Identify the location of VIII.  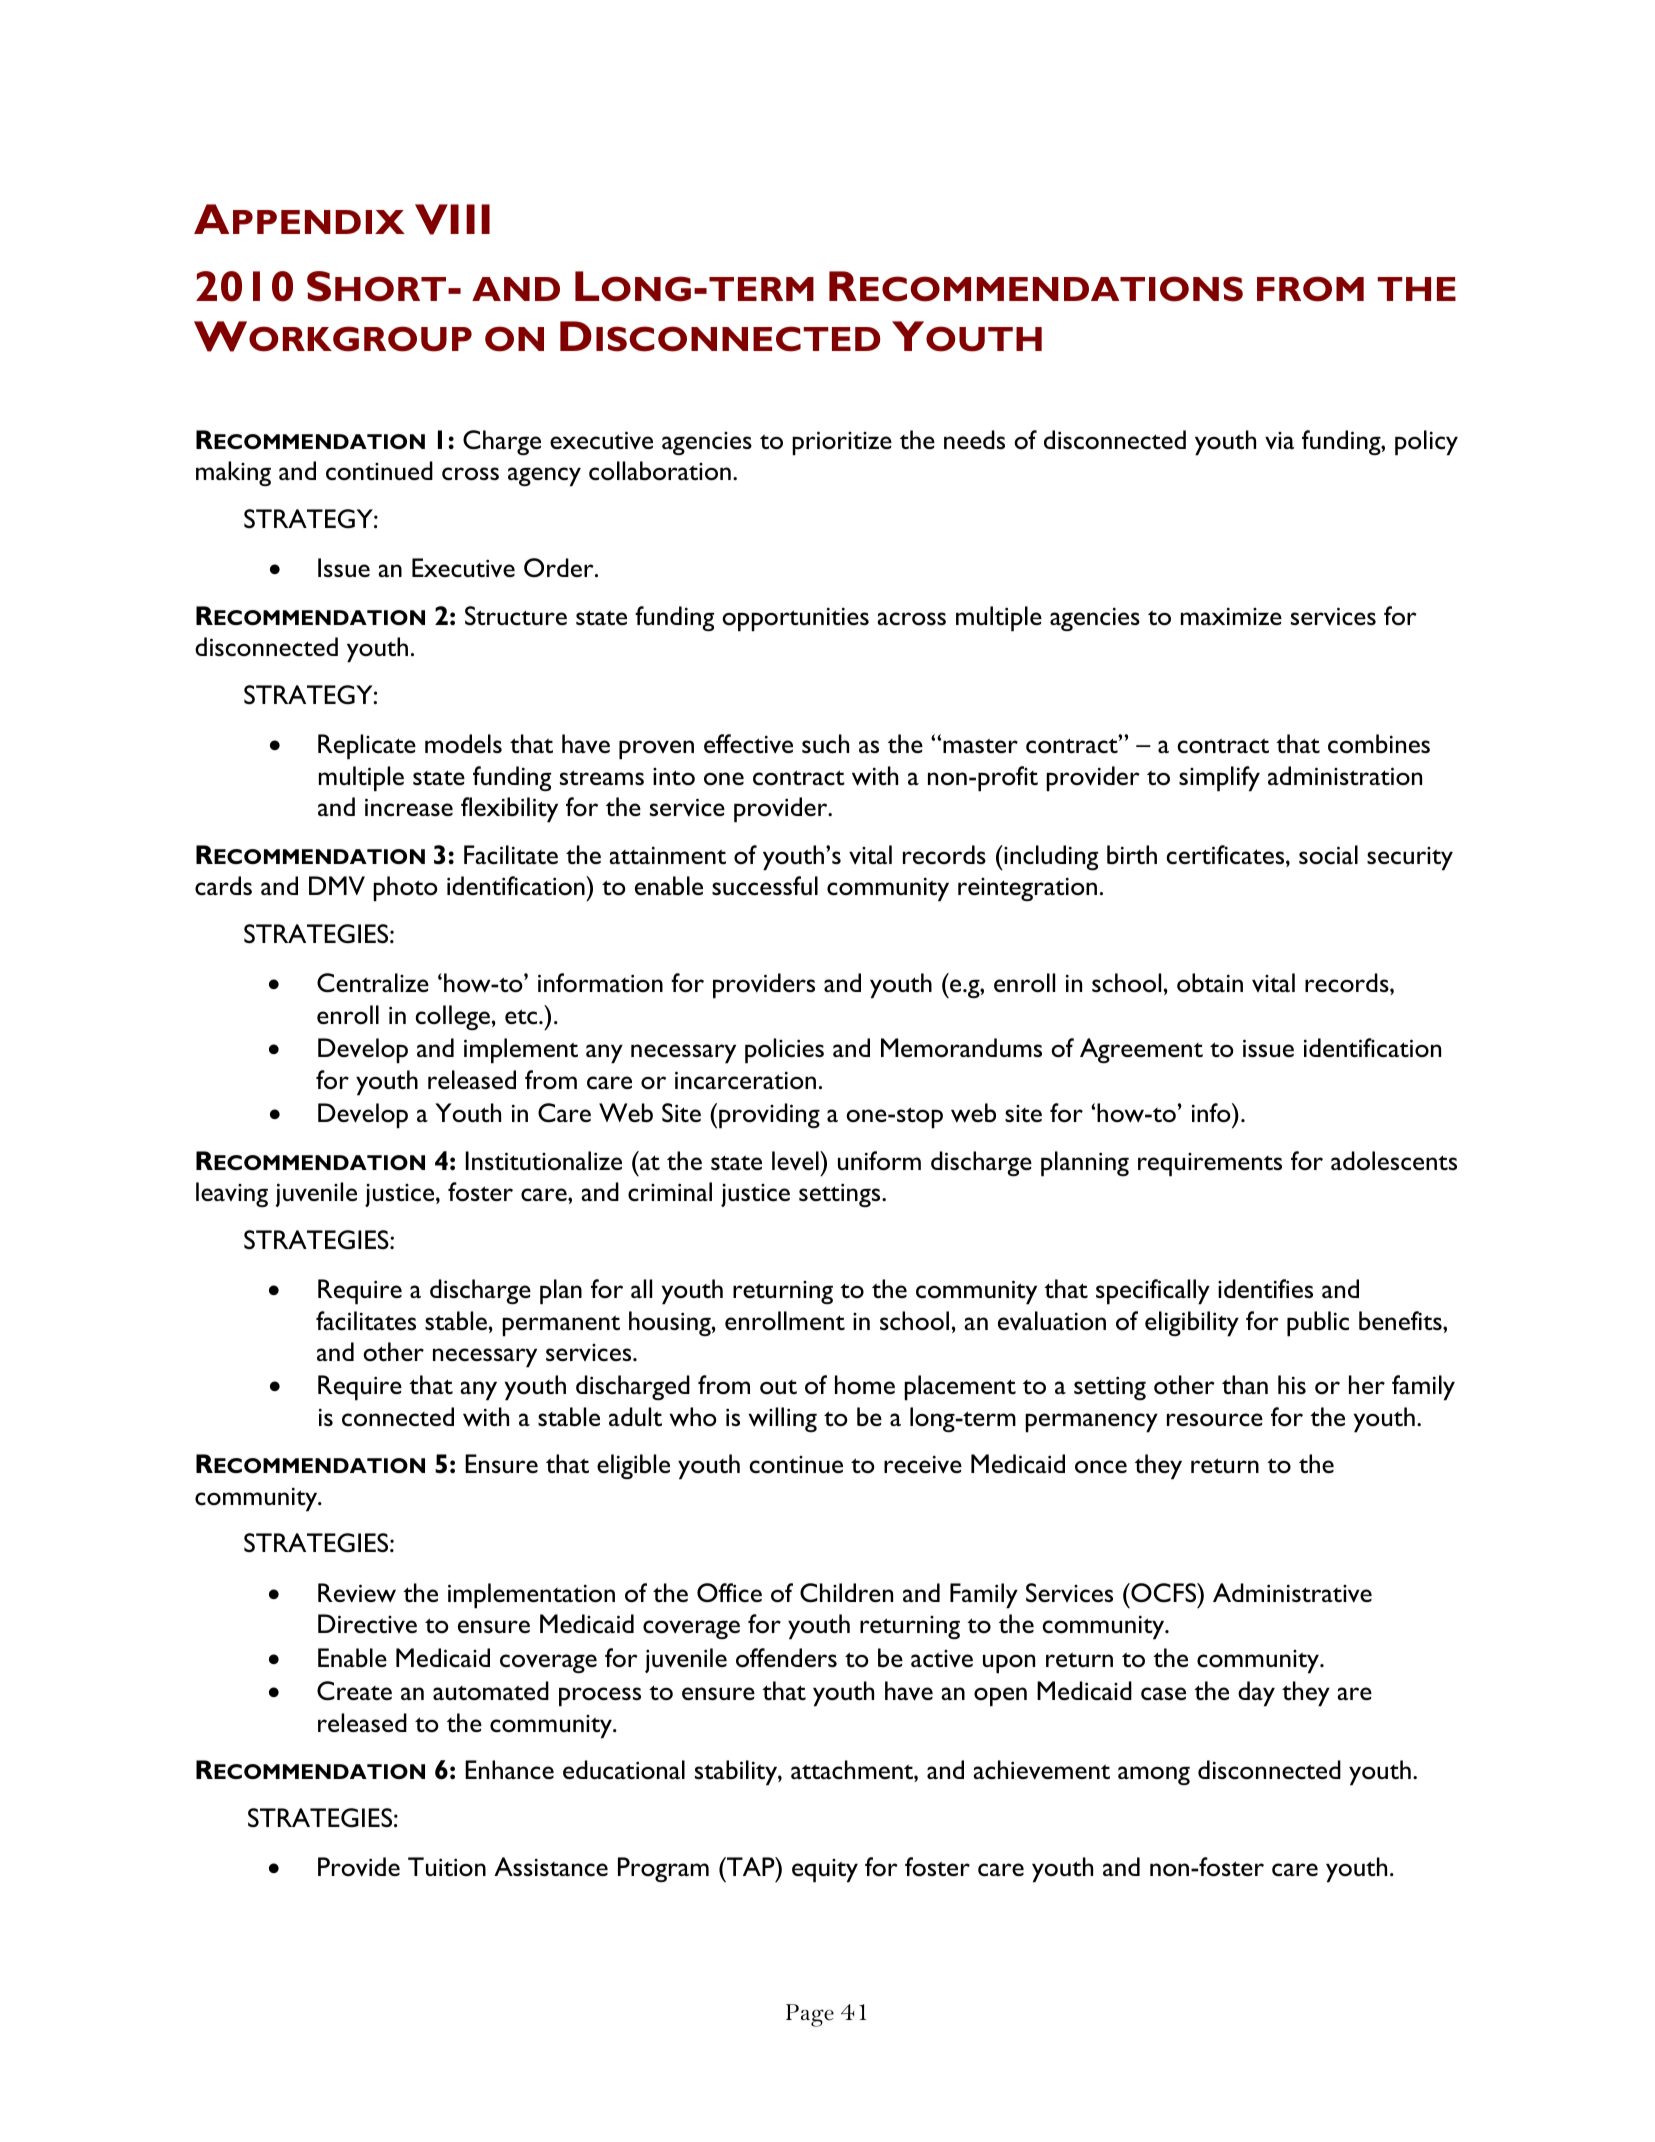
(452, 219).
